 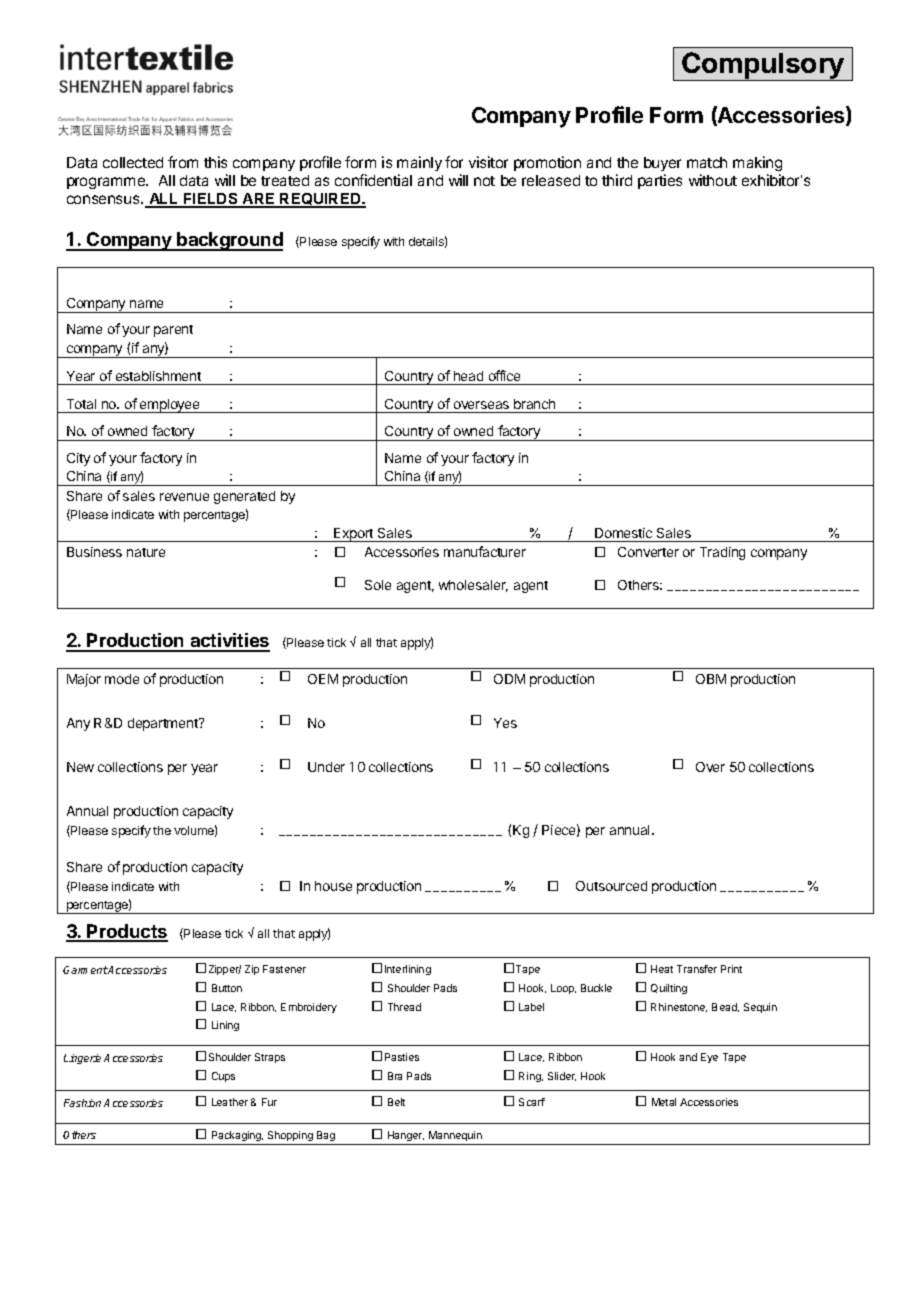 What do you see at coordinates (623, 533) in the page?
I see `Domestic` at bounding box center [623, 533].
